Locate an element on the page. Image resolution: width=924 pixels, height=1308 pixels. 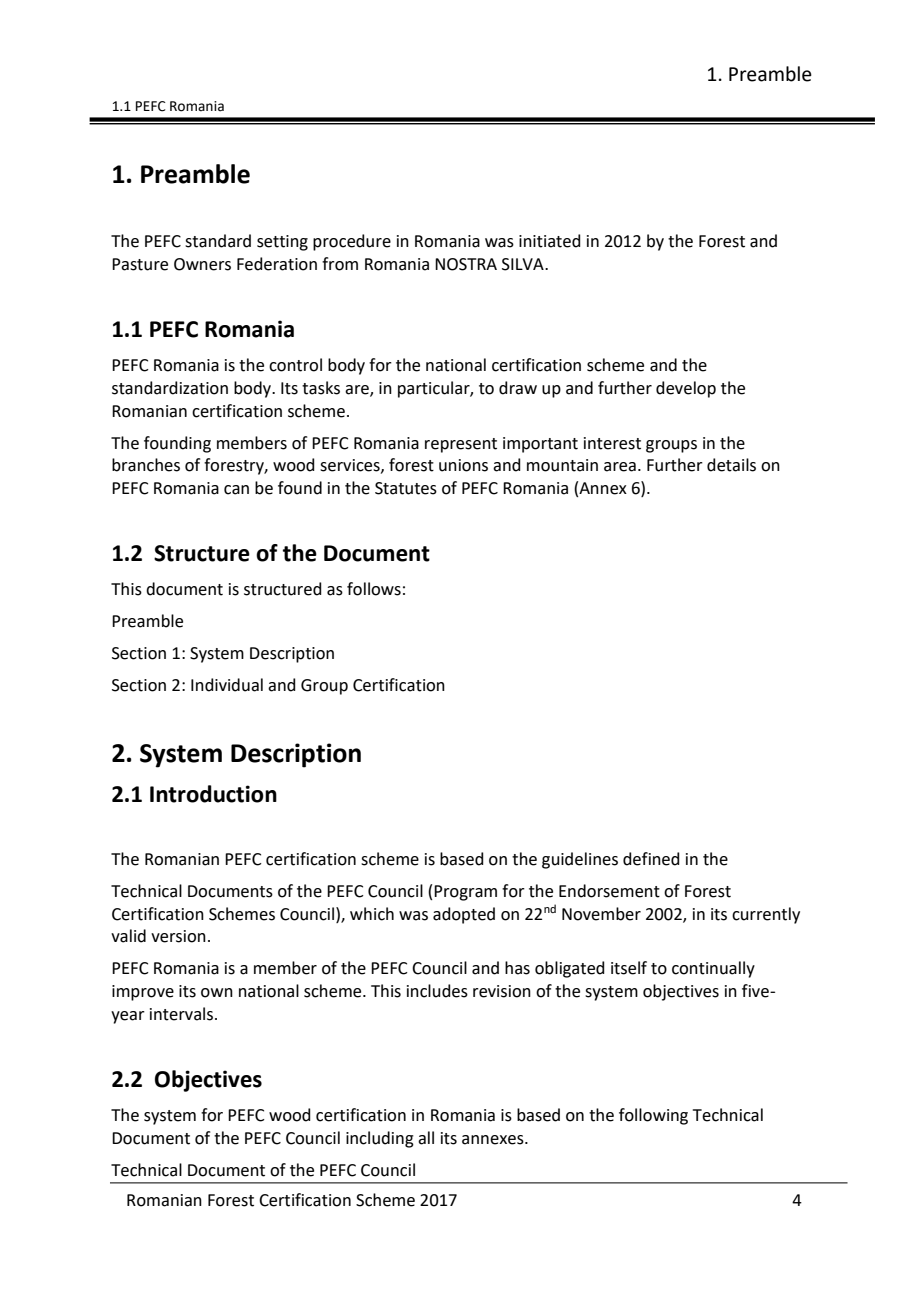
details is located at coordinates (731, 465).
